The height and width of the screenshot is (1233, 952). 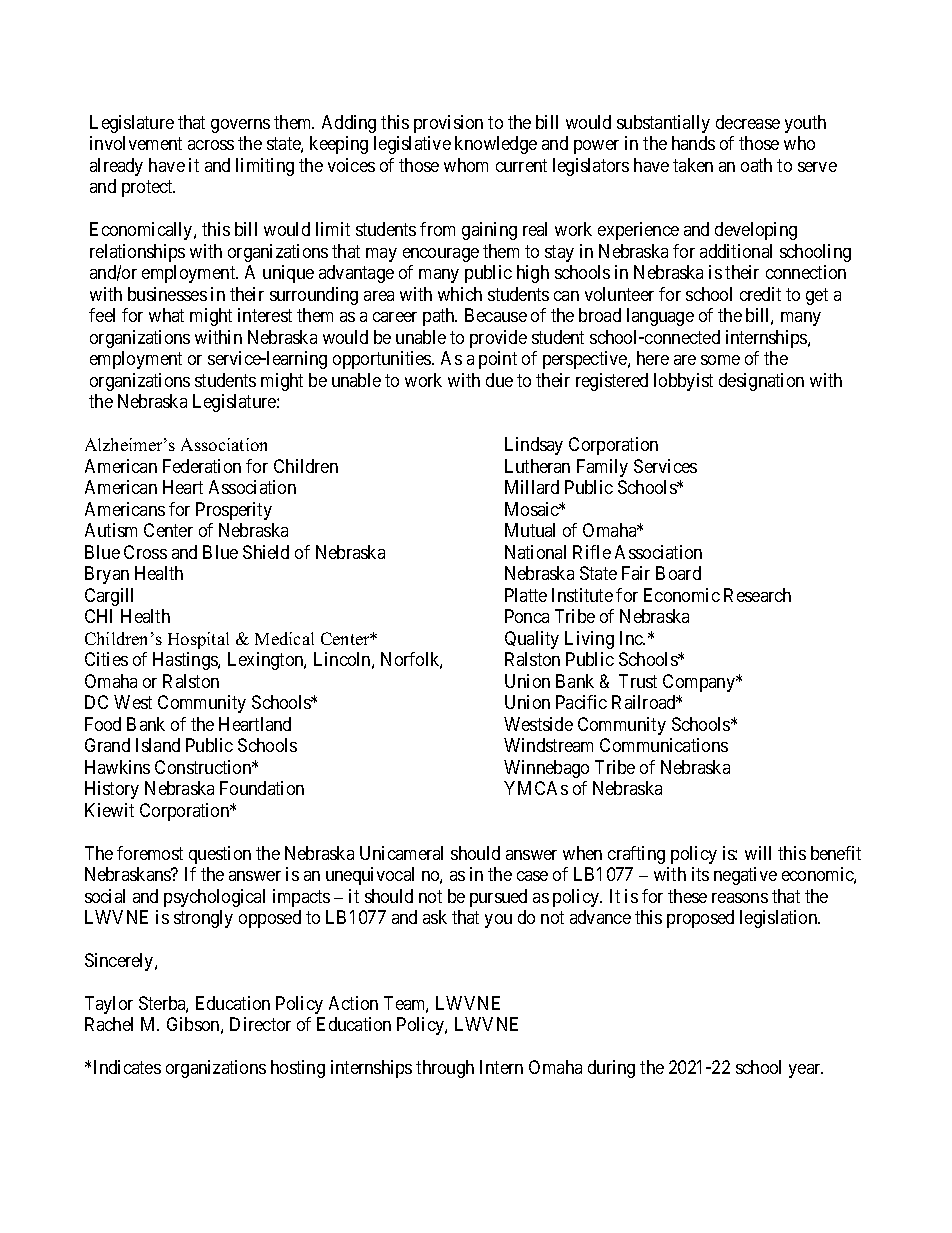 I want to click on through, so click(x=445, y=1069).
